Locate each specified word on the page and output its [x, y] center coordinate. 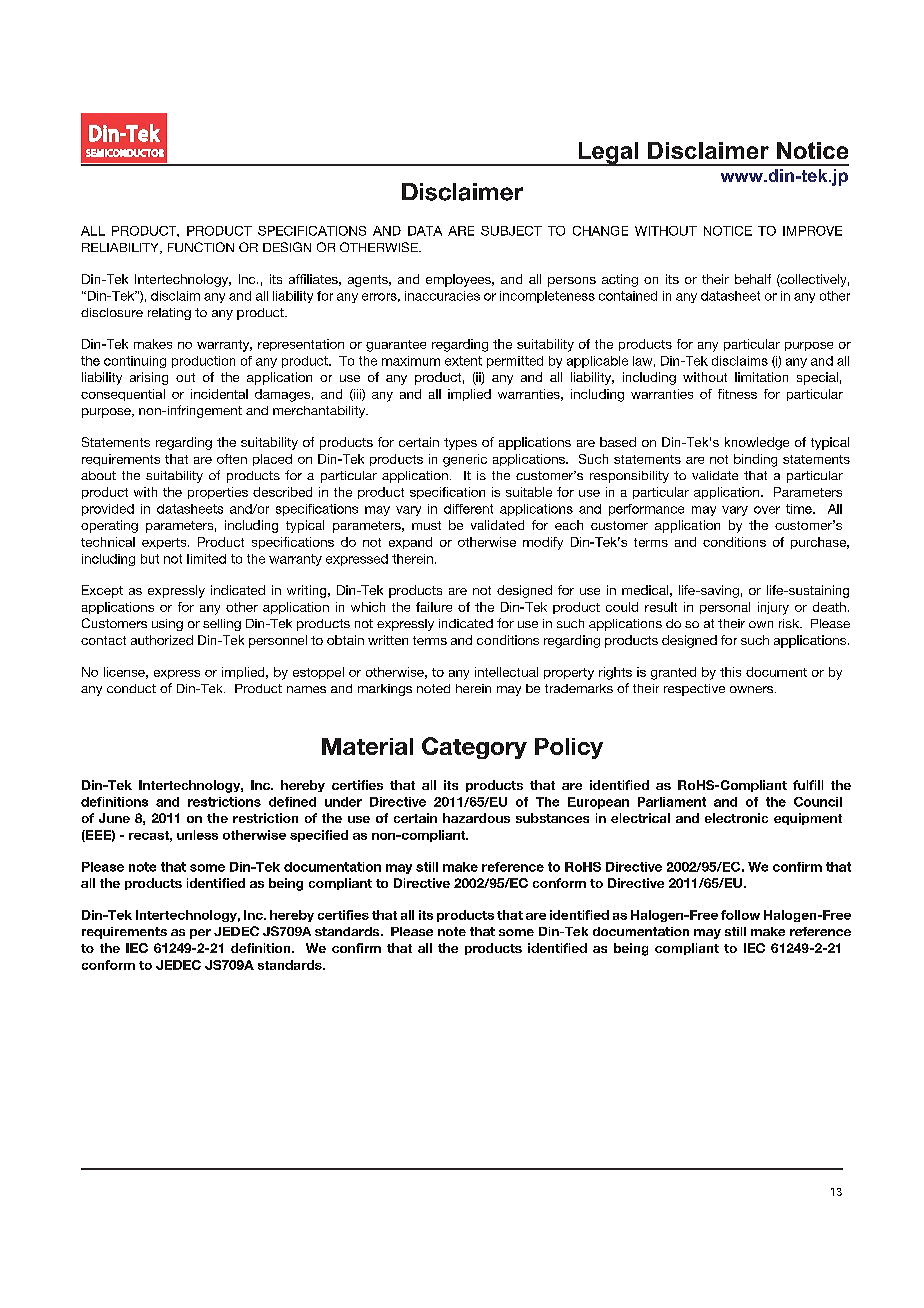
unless [197, 835]
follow [740, 915]
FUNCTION [201, 247]
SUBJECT [511, 231]
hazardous [476, 818]
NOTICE [728, 231]
